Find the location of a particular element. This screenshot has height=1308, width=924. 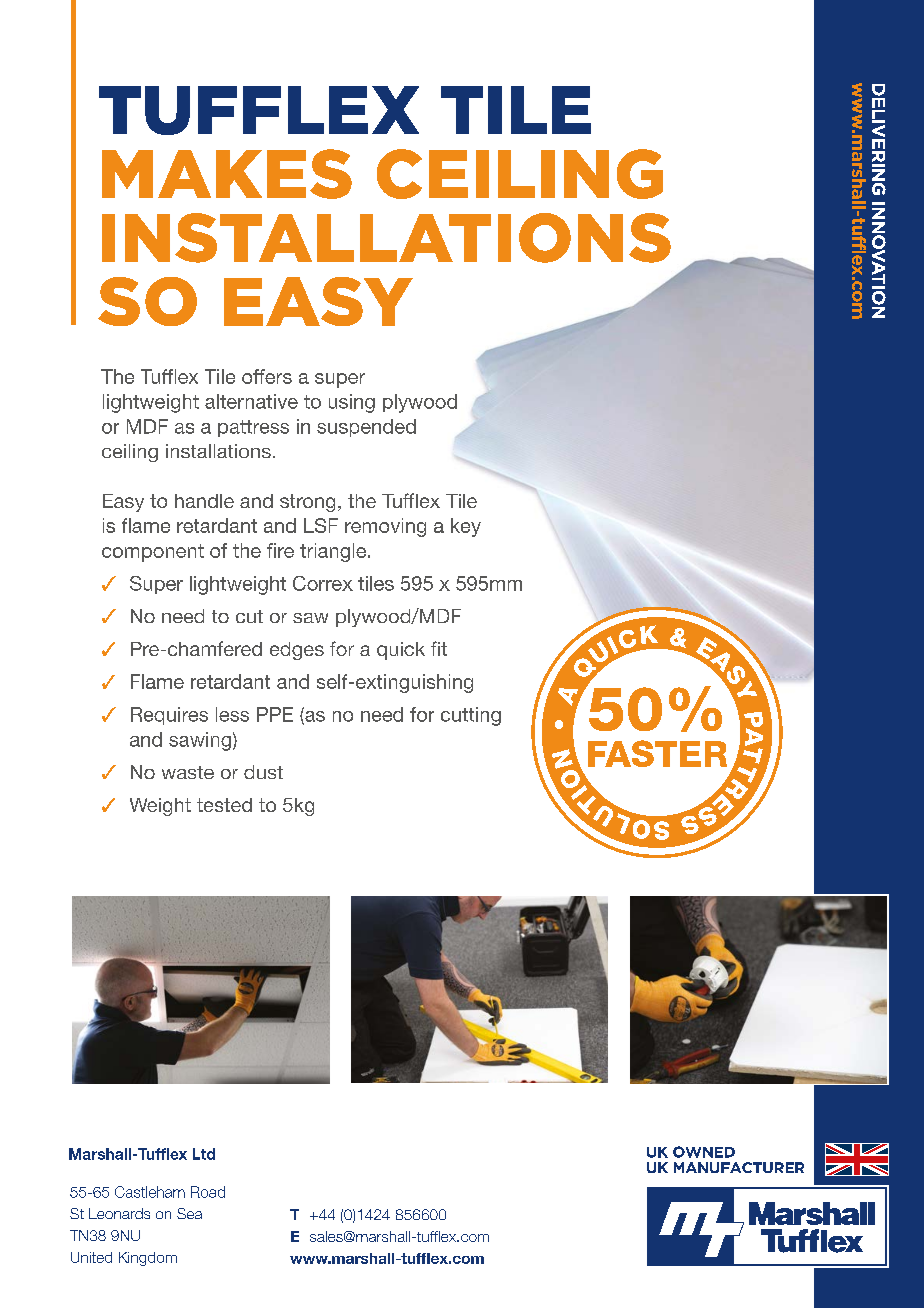

using is located at coordinates (352, 403).
